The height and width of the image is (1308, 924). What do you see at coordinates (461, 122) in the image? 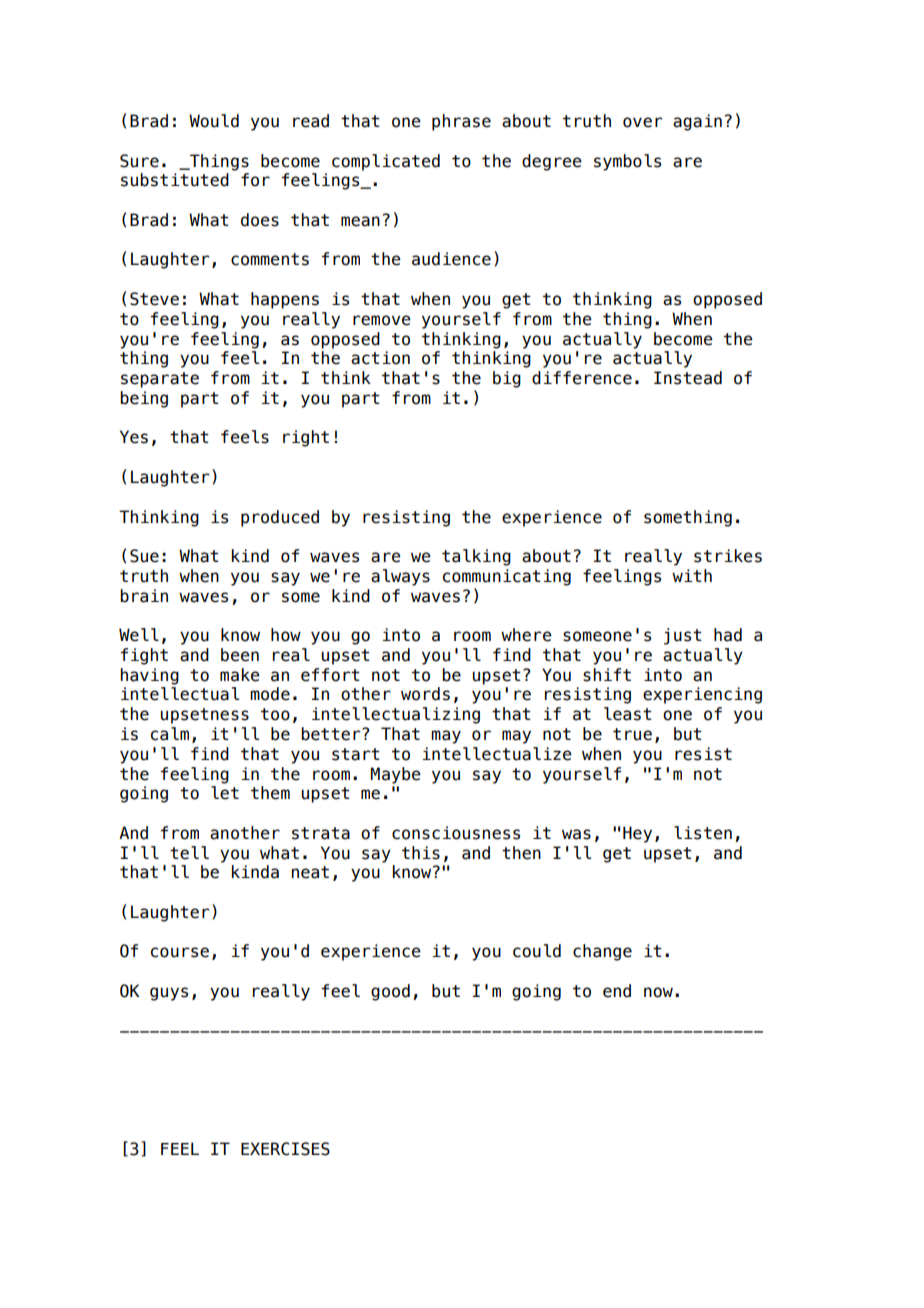
I see `phrase` at bounding box center [461, 122].
